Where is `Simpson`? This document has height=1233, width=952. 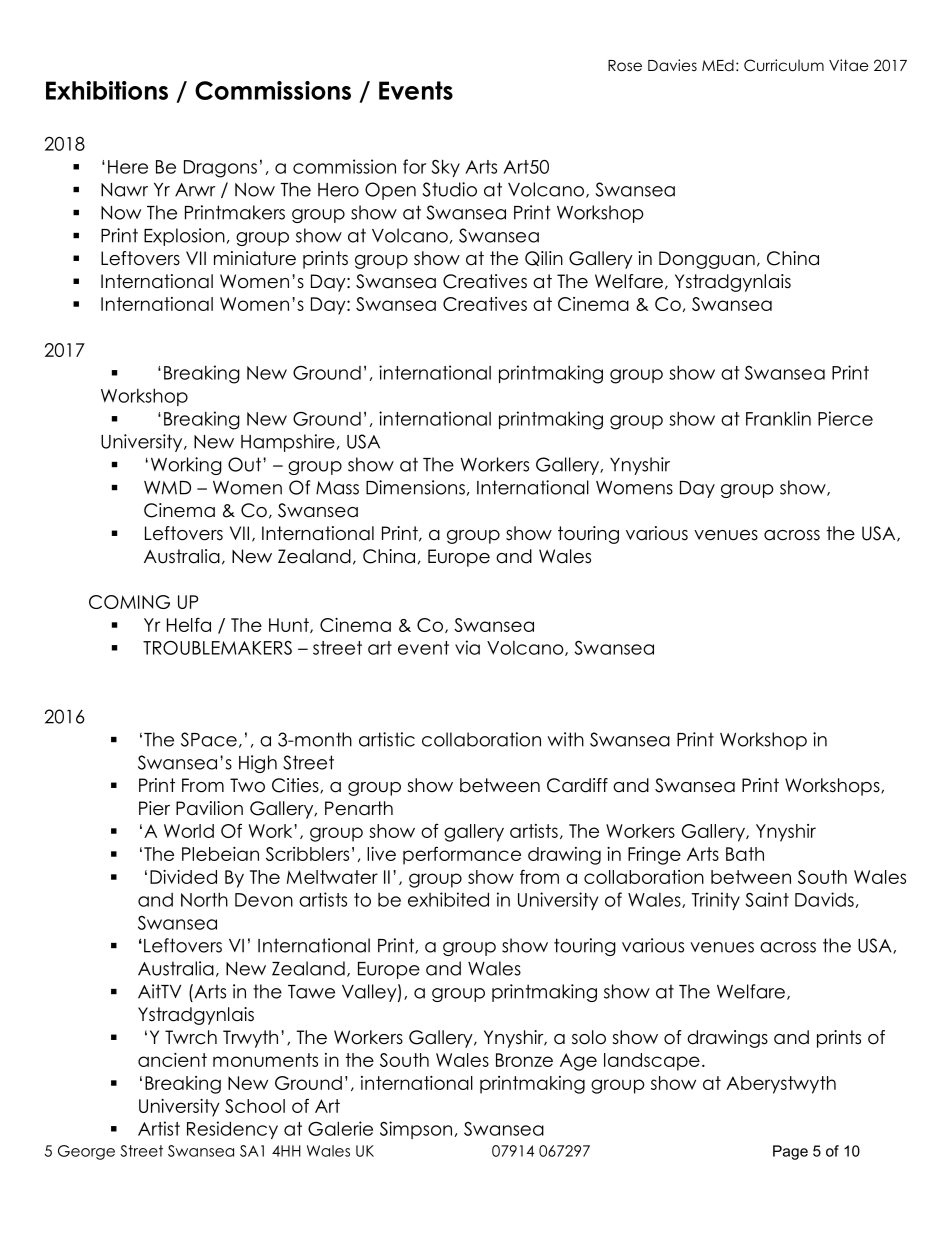
Simpson is located at coordinates (416, 1130).
